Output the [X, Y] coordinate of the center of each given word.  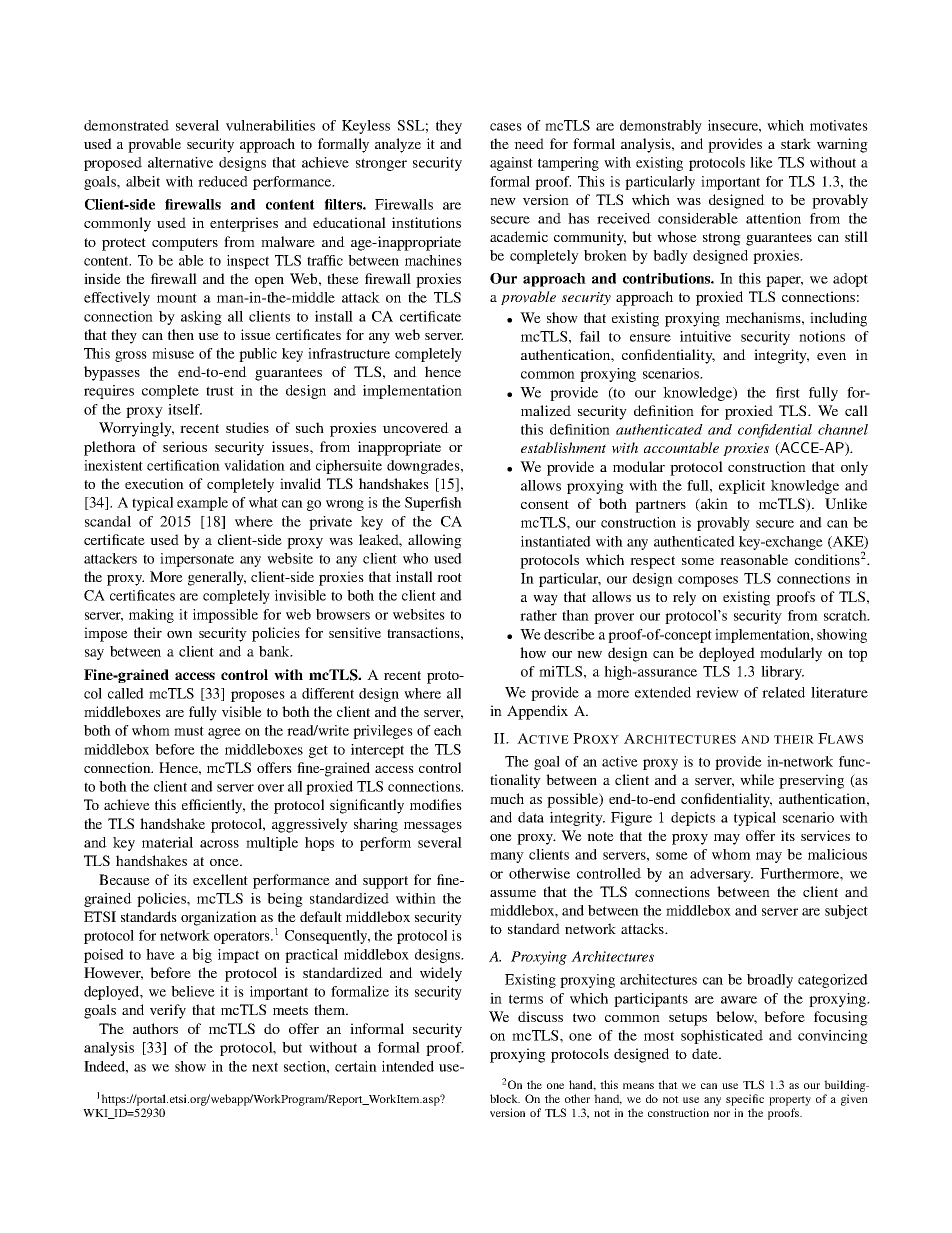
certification [183, 465]
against [511, 164]
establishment [563, 447]
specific [745, 1100]
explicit [742, 487]
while [757, 779]
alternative [180, 162]
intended [408, 1066]
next [265, 1067]
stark [796, 143]
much [507, 798]
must [189, 731]
